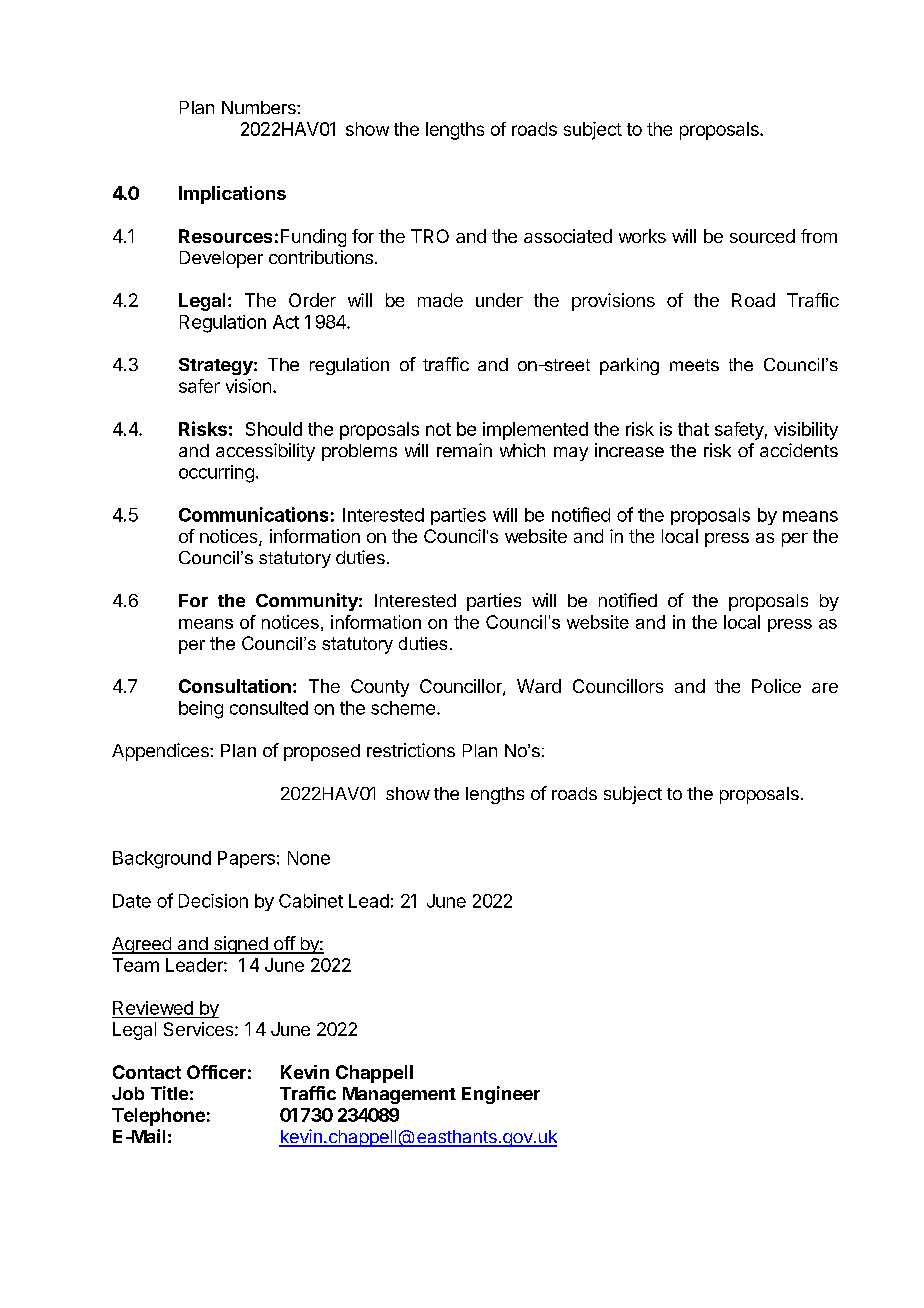  What do you see at coordinates (776, 686) in the screenshot?
I see `Police` at bounding box center [776, 686].
